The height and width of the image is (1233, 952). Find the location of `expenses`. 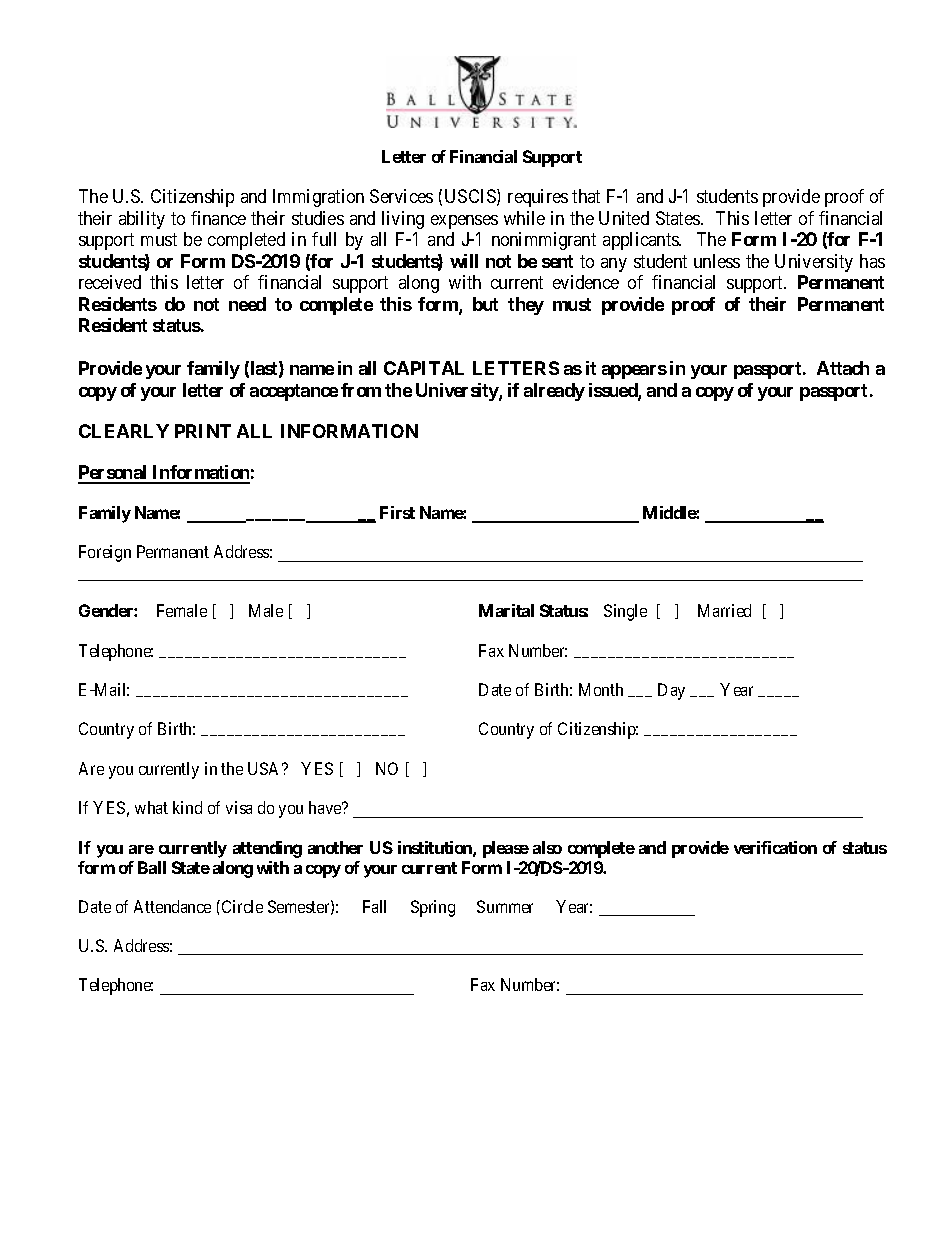

expenses is located at coordinates (464, 222).
